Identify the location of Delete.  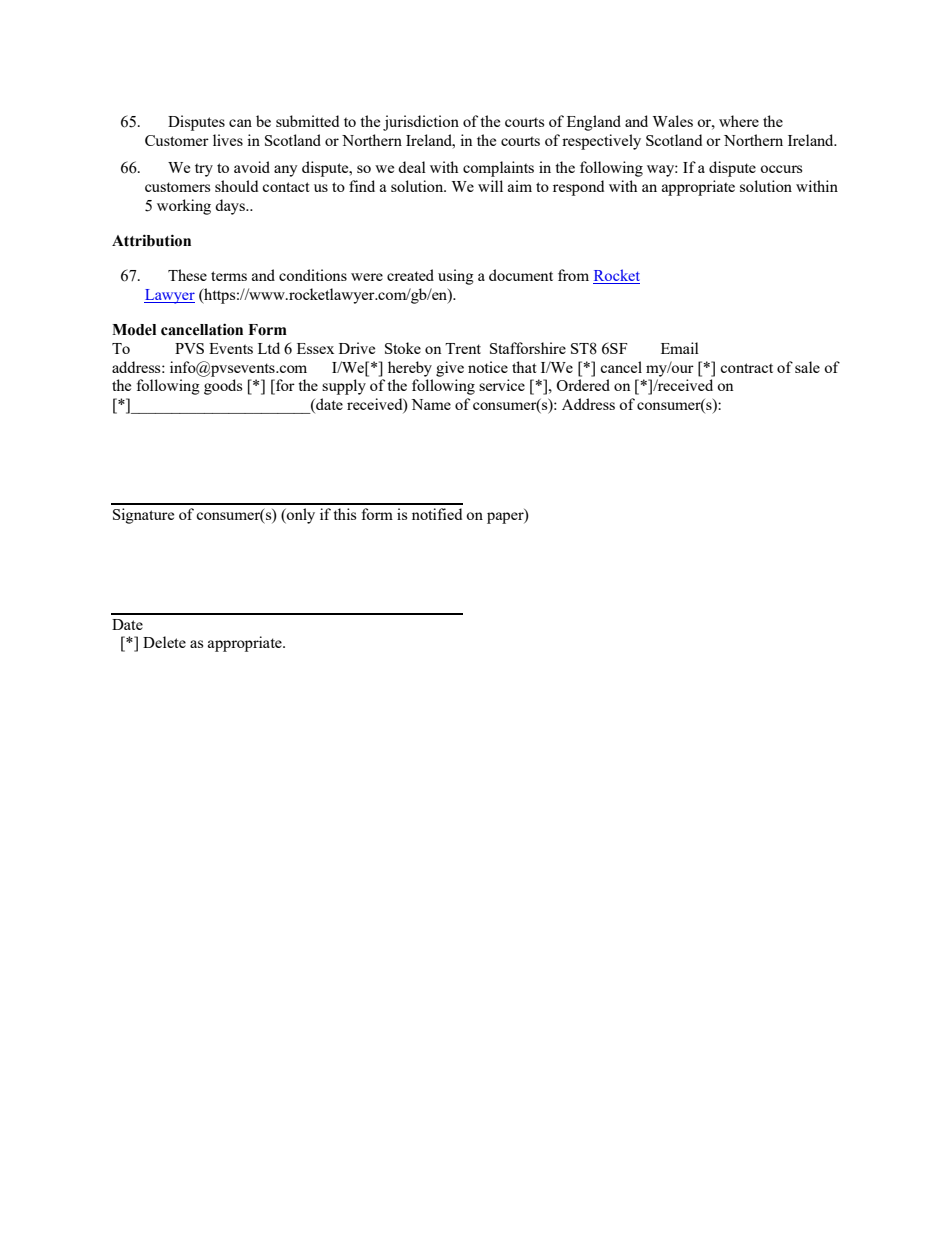
(164, 642).
